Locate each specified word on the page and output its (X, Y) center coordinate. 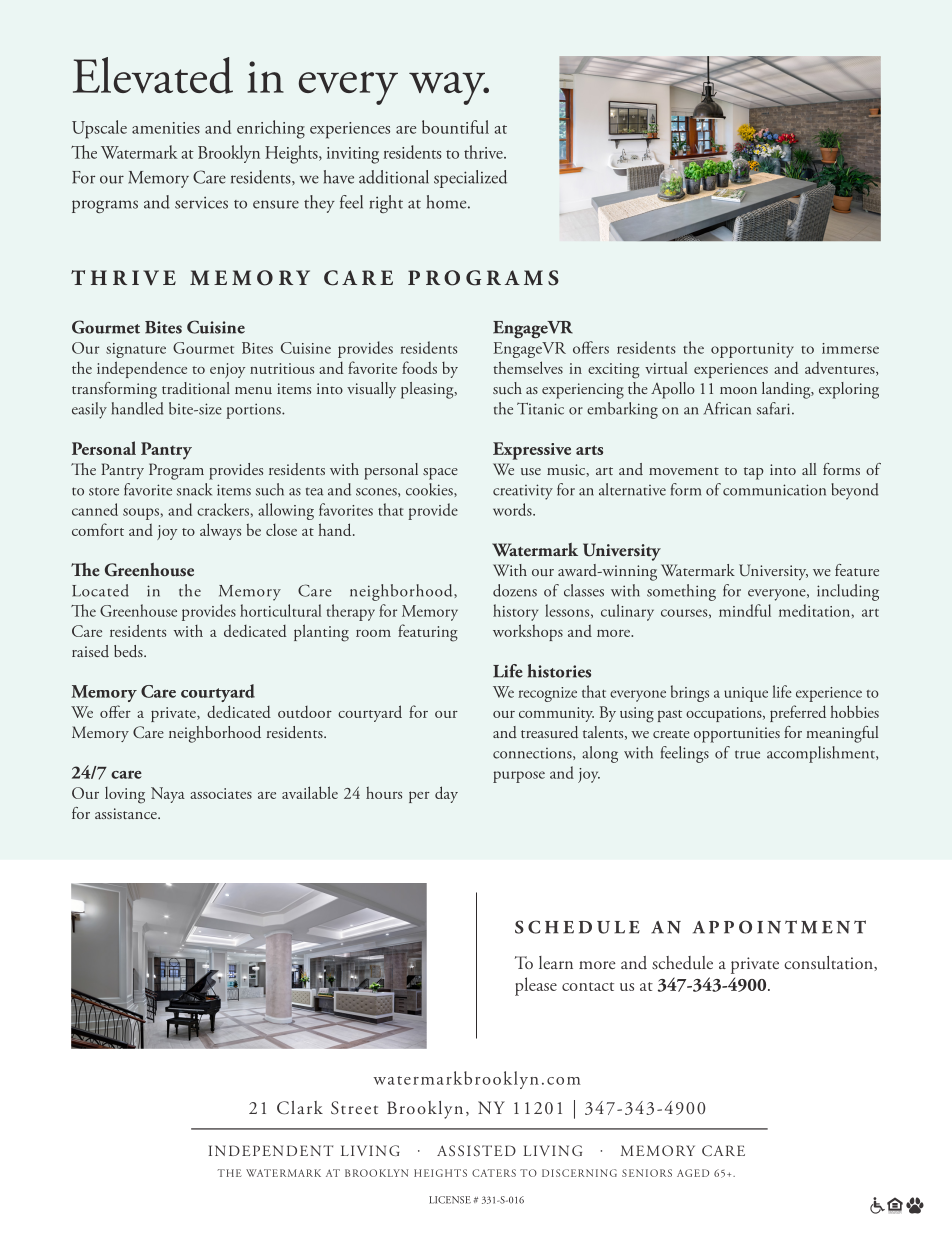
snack (194, 489)
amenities (166, 128)
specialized (470, 179)
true (747, 754)
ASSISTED (476, 1150)
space (440, 474)
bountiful (455, 127)
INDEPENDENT (271, 1150)
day (446, 794)
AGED (693, 1173)
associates (221, 793)
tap (754, 473)
